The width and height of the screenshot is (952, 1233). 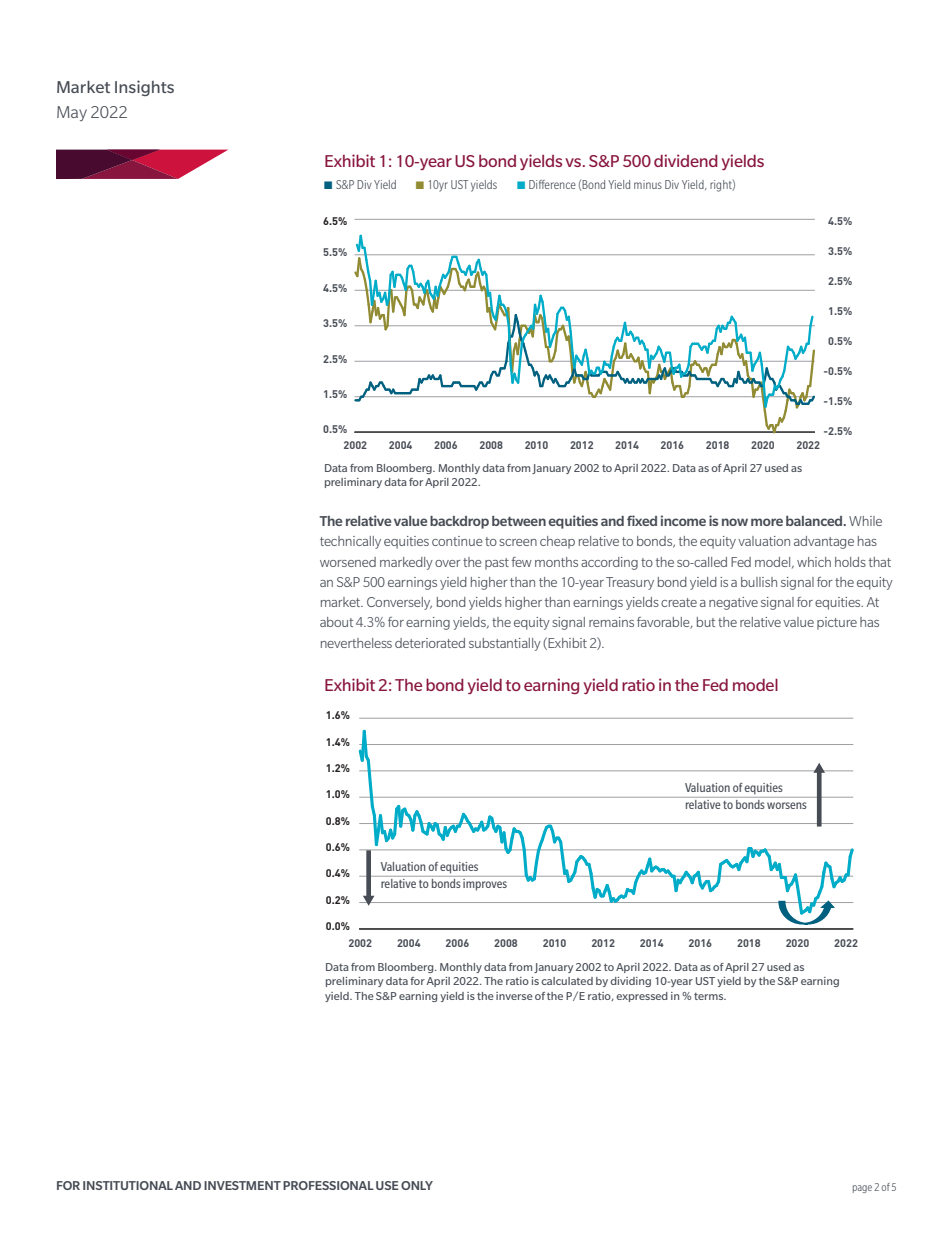 I want to click on picture, so click(x=837, y=623).
